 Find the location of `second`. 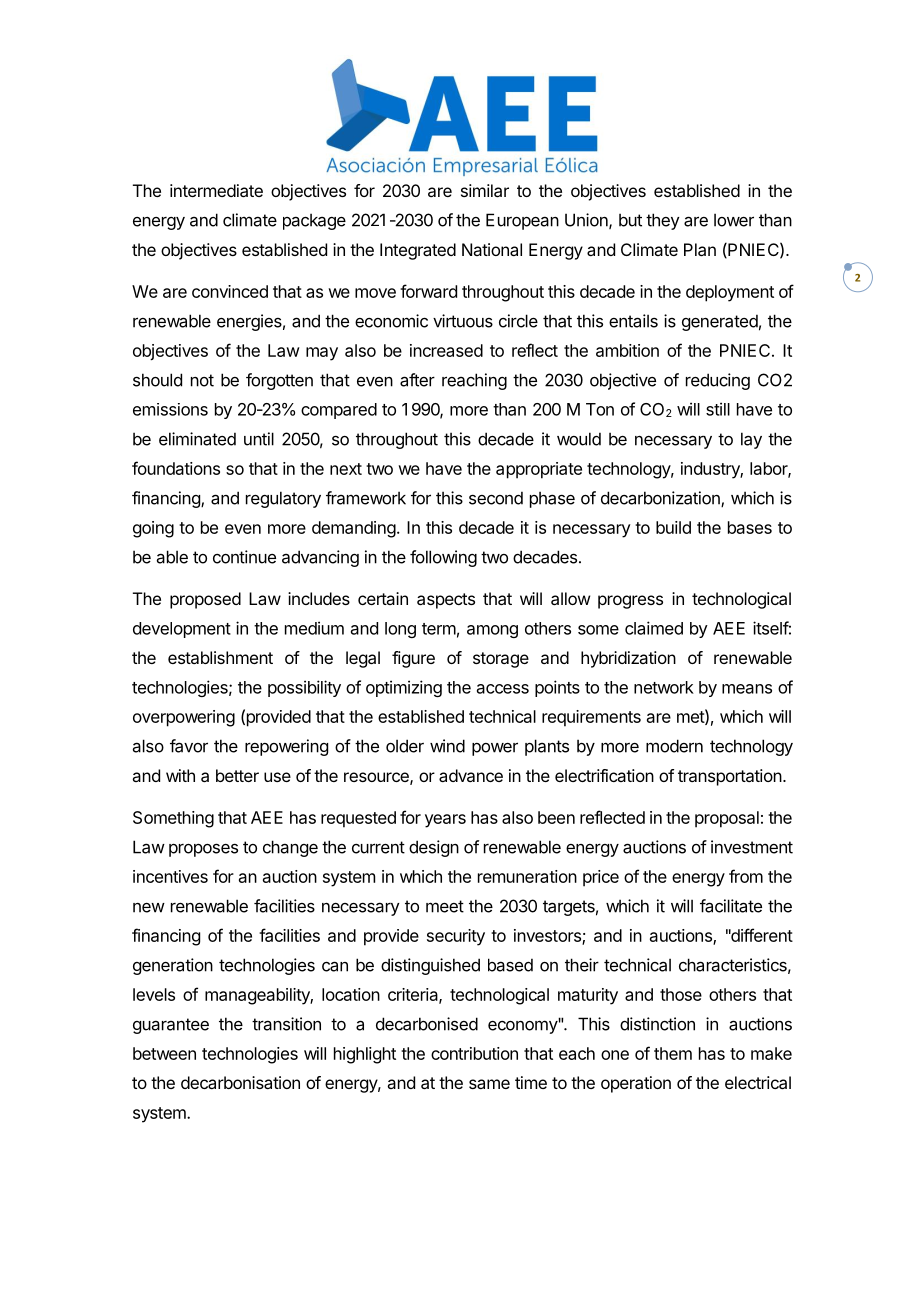

second is located at coordinates (496, 498).
